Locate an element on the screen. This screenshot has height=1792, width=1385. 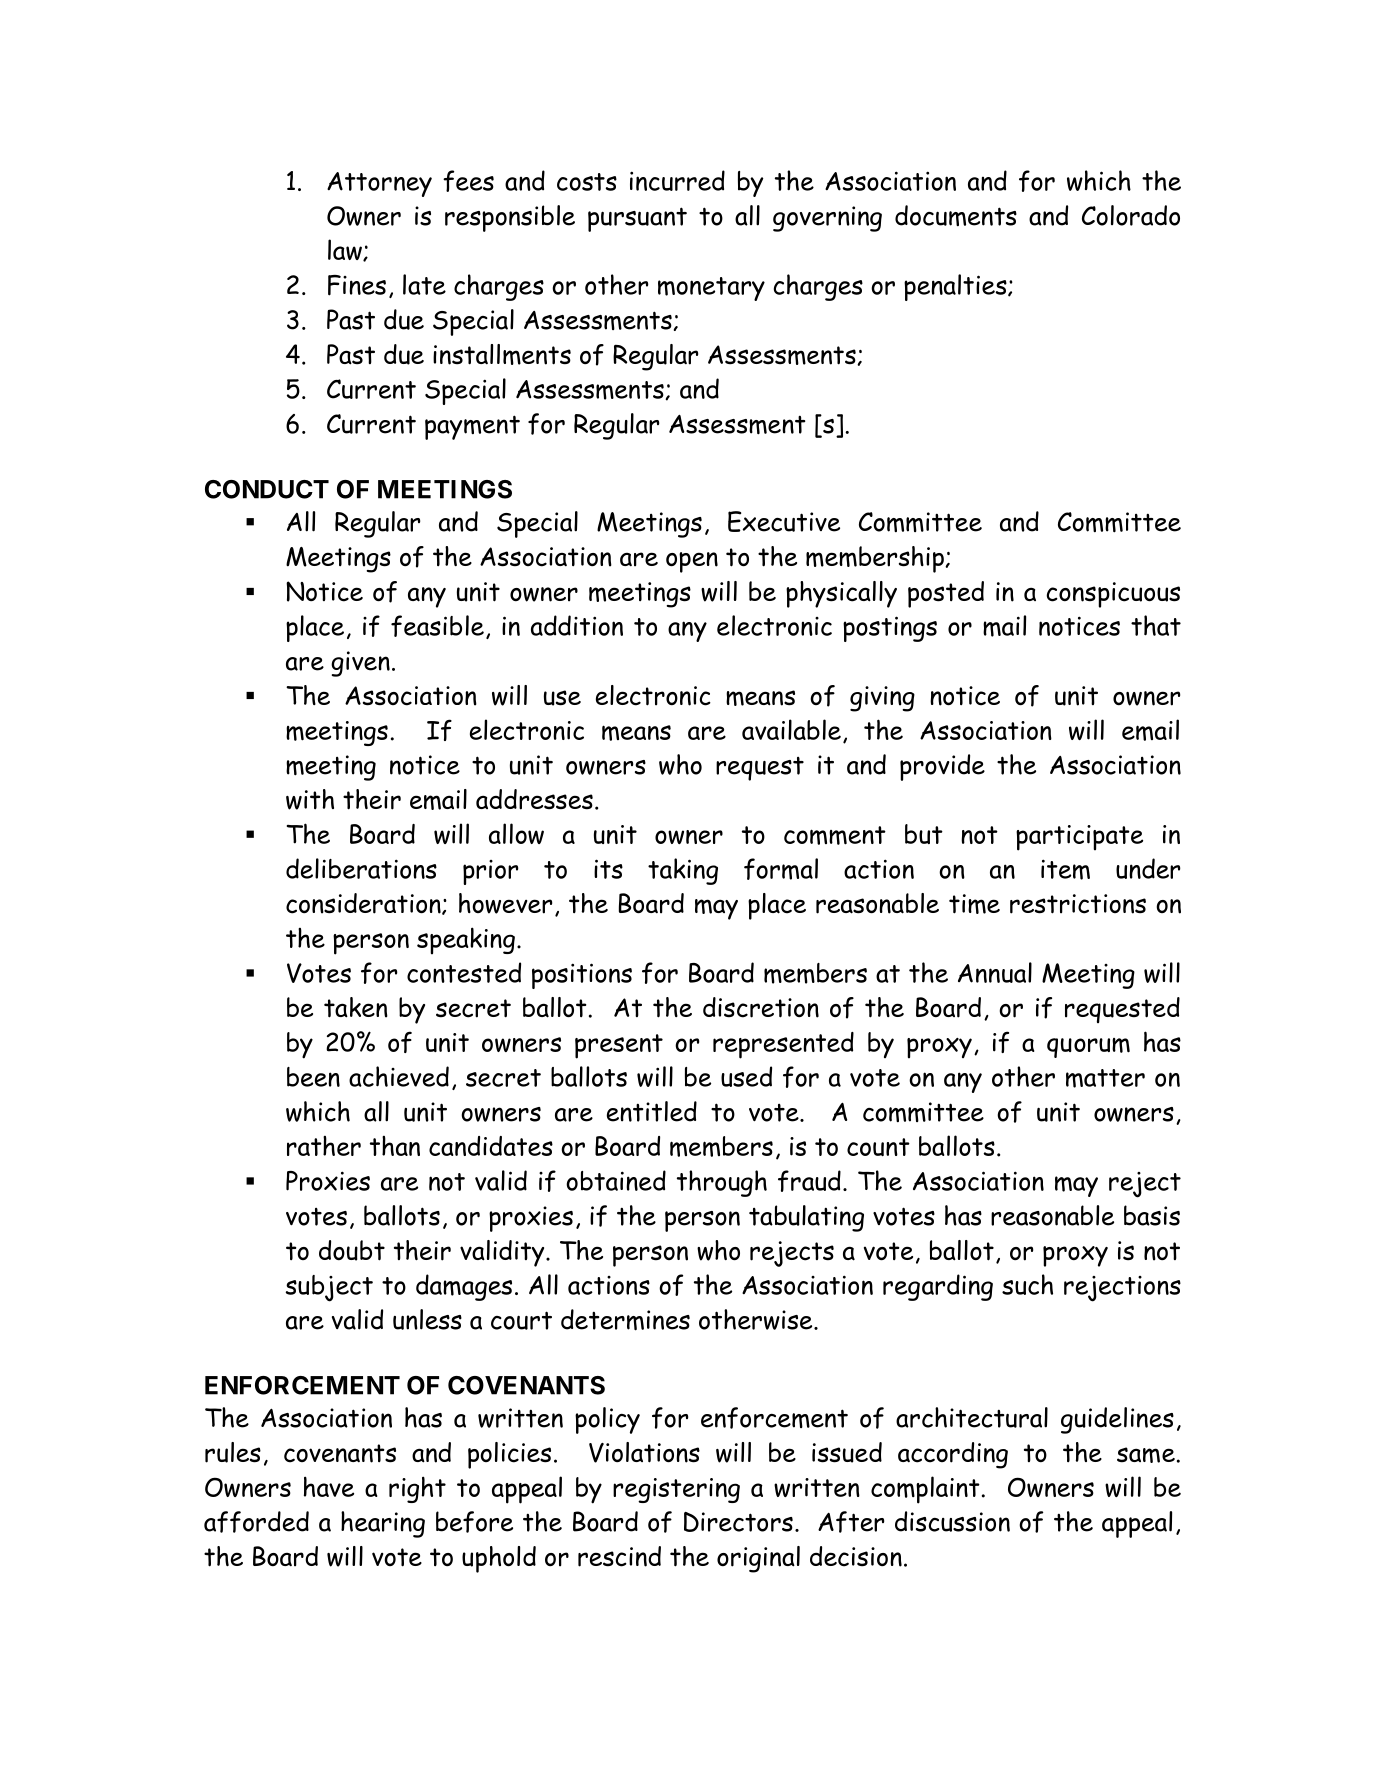
pursuant is located at coordinates (637, 219).
